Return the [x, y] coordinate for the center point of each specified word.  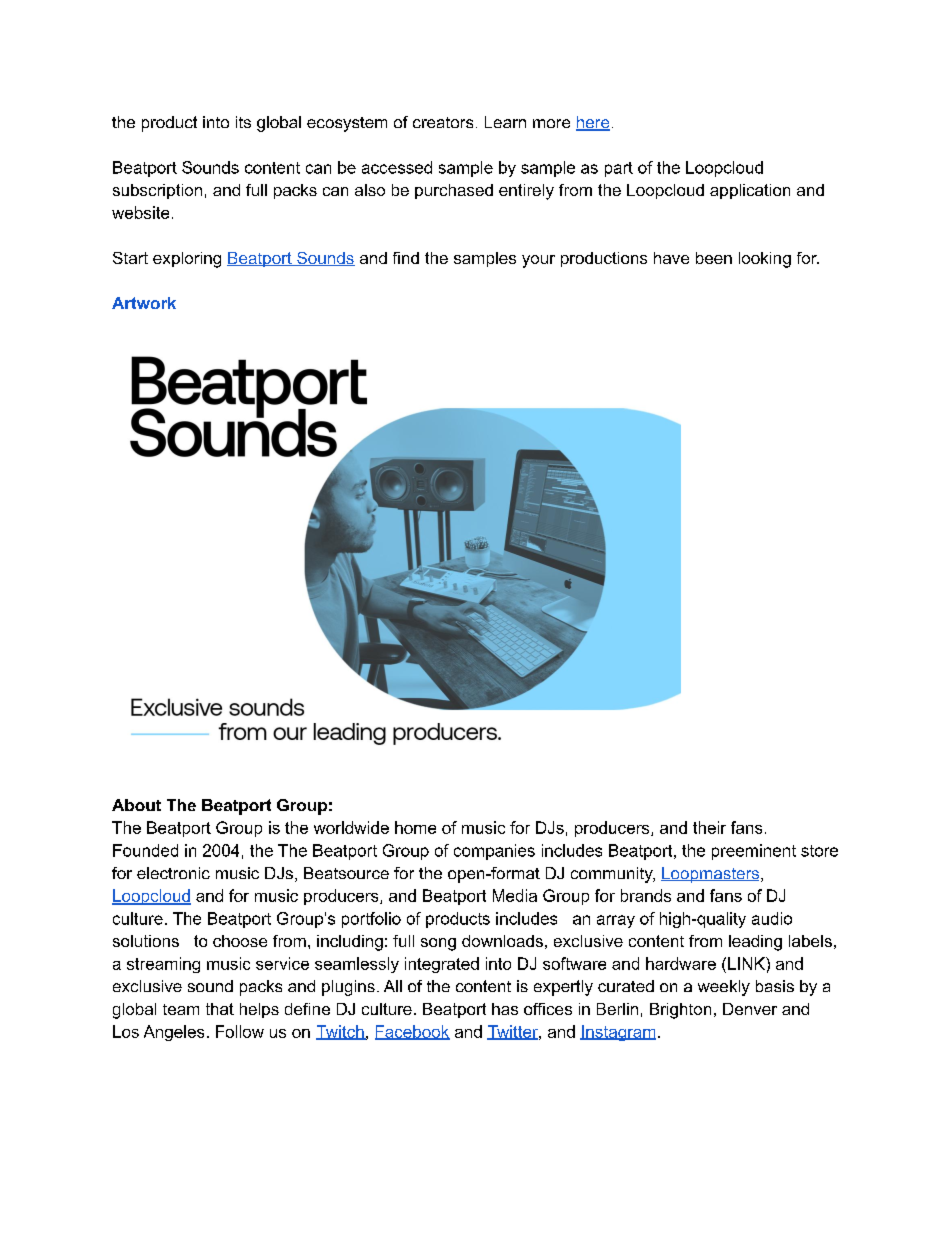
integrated [442, 965]
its [243, 122]
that [220, 1009]
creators [443, 122]
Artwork [144, 303]
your [538, 261]
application [750, 191]
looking [765, 260]
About [136, 805]
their [709, 827]
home [415, 827]
